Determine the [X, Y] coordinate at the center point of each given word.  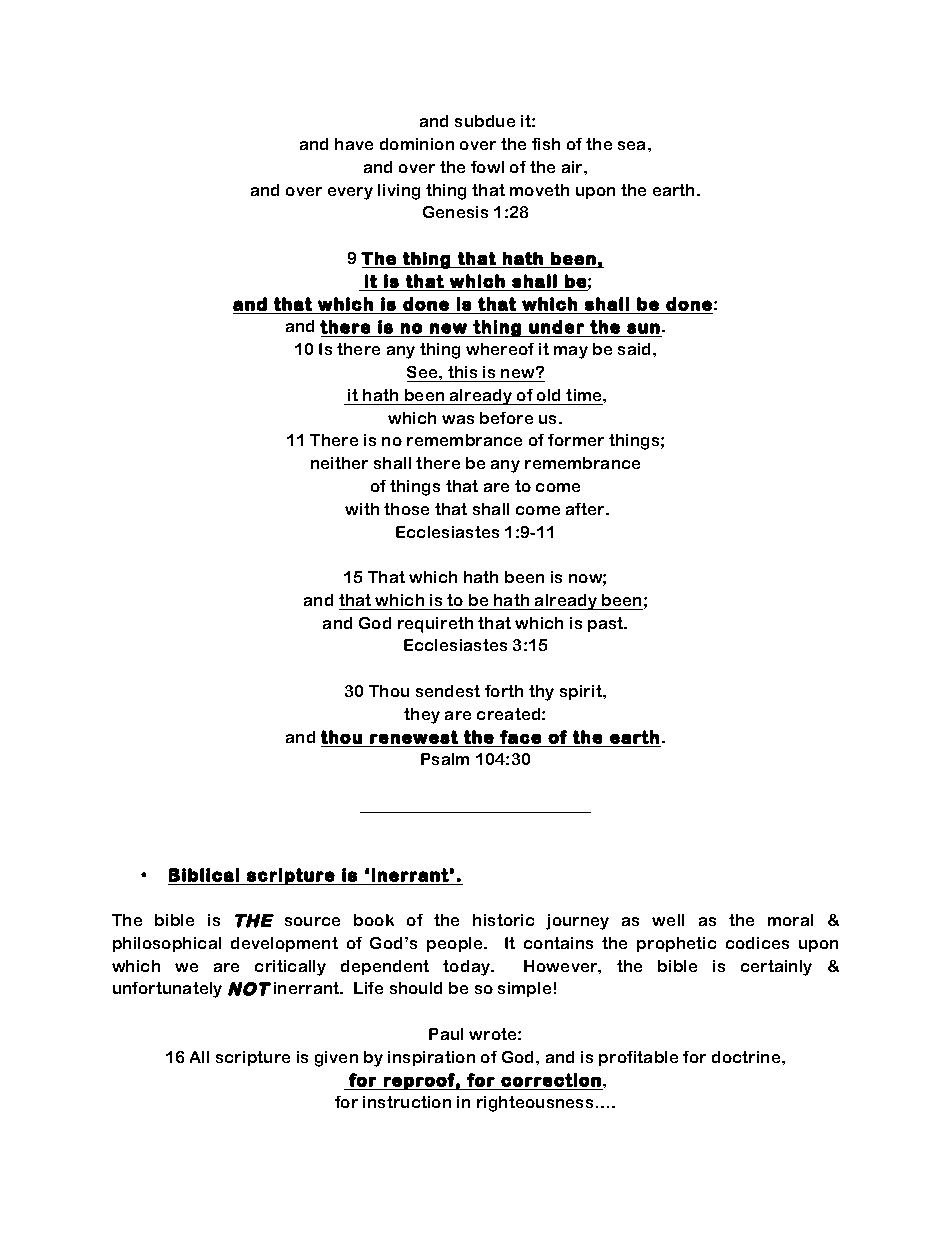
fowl [487, 167]
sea [633, 145]
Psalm [445, 759]
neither [339, 463]
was [458, 419]
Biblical [204, 875]
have [354, 144]
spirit [582, 692]
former [576, 440]
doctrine [747, 1057]
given [336, 1059]
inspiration [431, 1058]
